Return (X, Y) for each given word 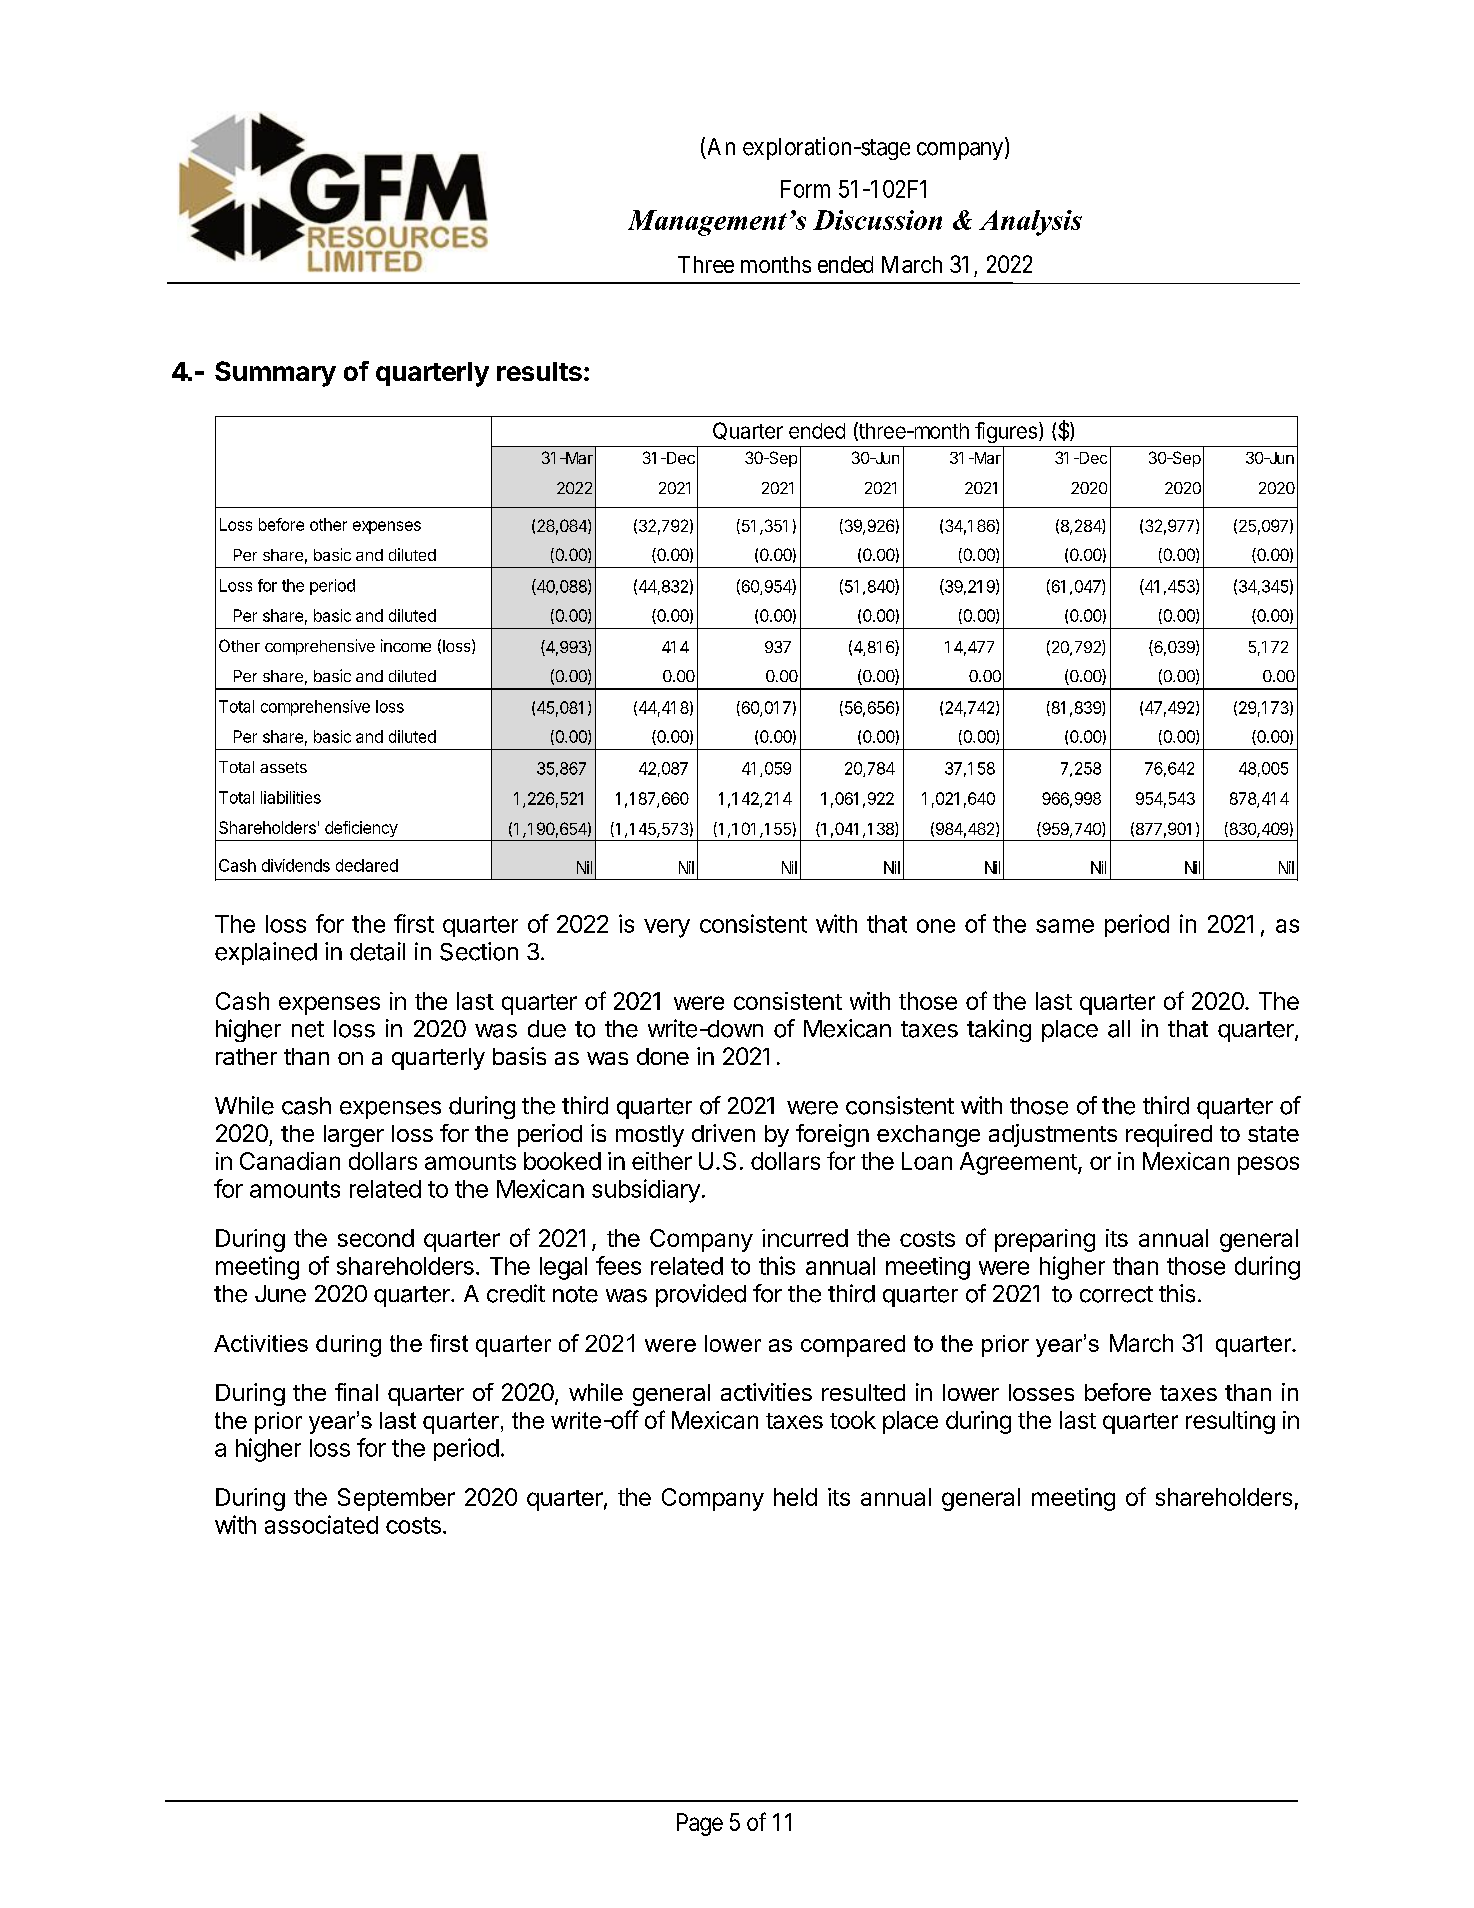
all (1119, 1029)
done (663, 1056)
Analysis (1030, 223)
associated (321, 1524)
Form (805, 189)
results (539, 371)
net (308, 1029)
